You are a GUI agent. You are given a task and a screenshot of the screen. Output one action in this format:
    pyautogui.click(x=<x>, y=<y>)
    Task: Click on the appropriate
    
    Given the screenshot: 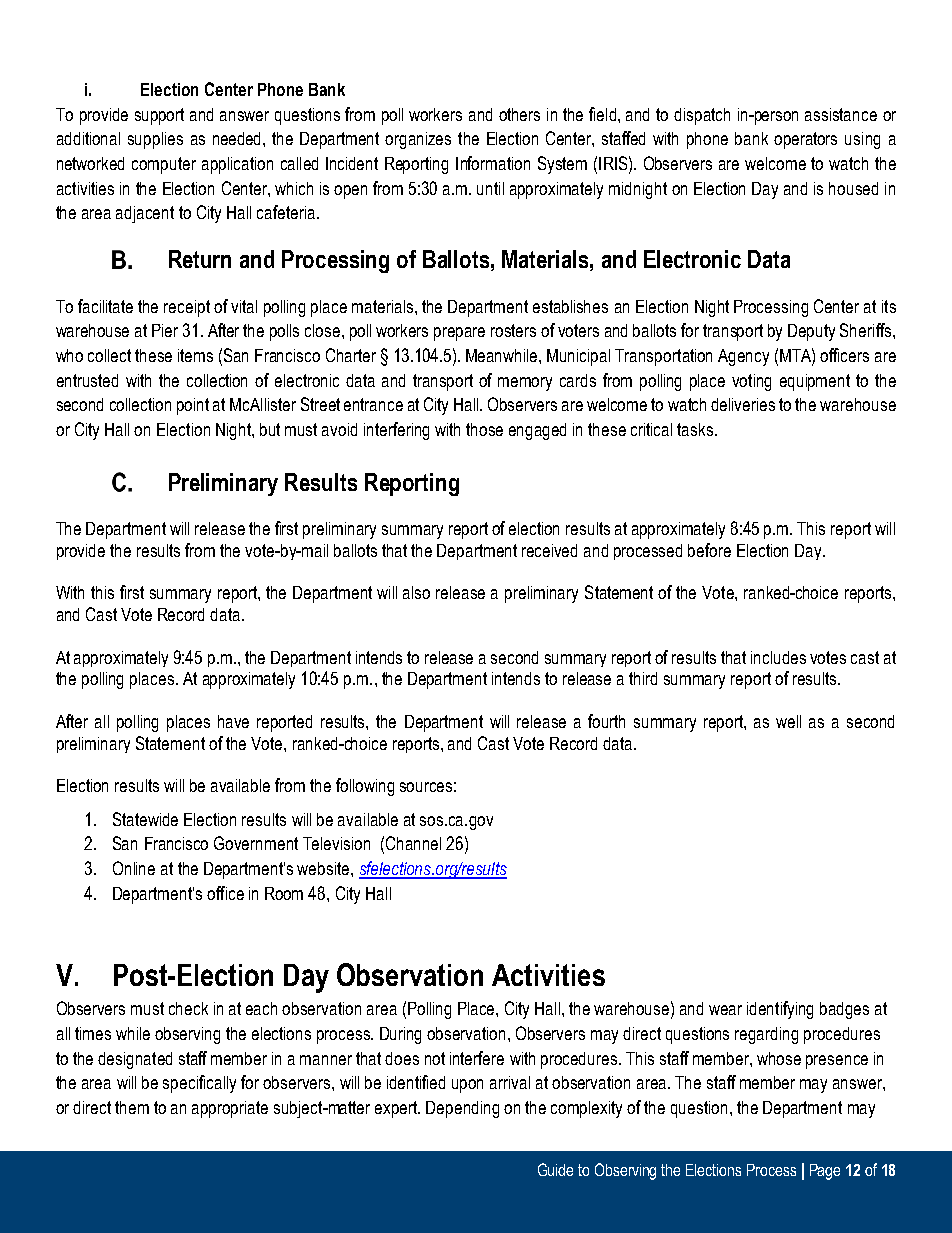 What is the action you would take?
    pyautogui.click(x=230, y=1109)
